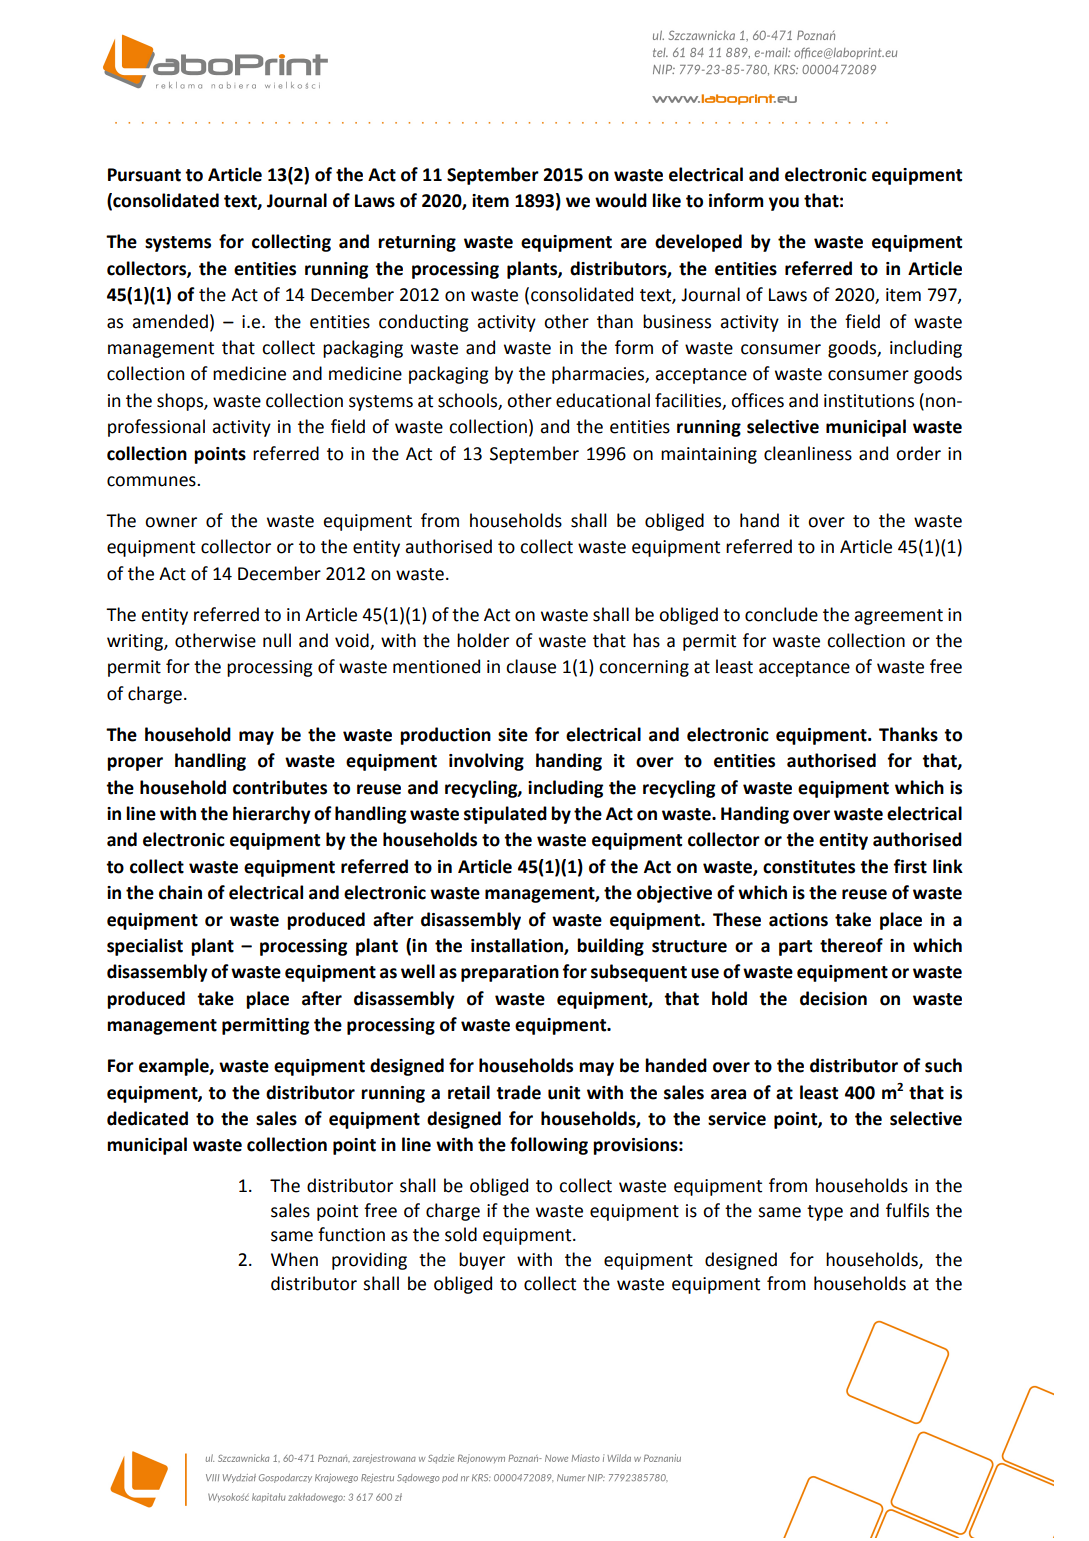 Image resolution: width=1089 pixels, height=1541 pixels. I want to click on you, so click(784, 204).
